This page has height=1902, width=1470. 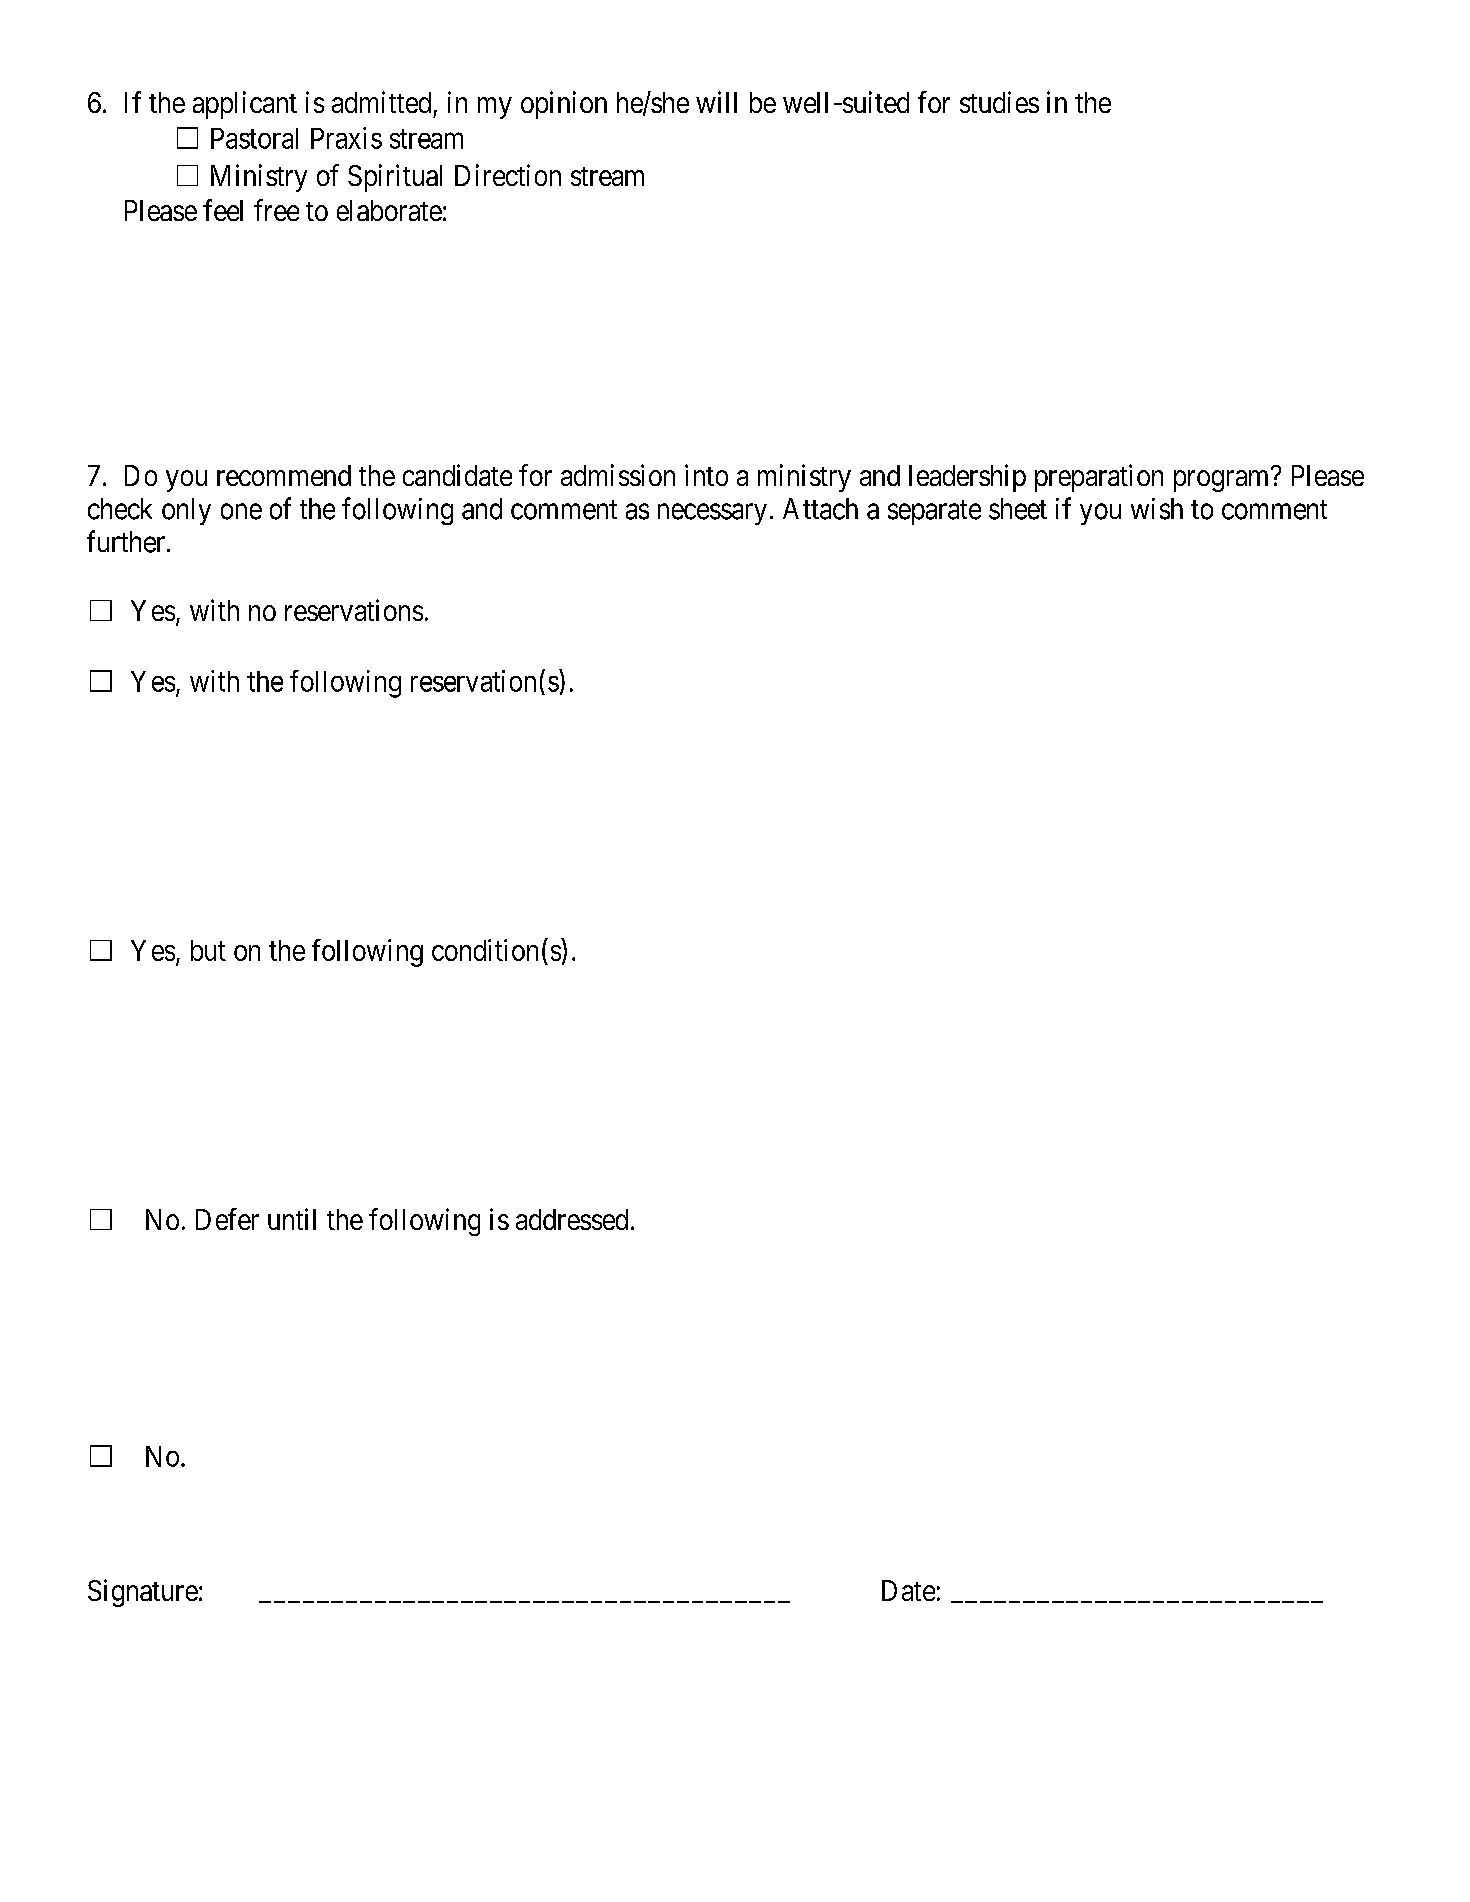 I want to click on will, so click(x=716, y=102).
